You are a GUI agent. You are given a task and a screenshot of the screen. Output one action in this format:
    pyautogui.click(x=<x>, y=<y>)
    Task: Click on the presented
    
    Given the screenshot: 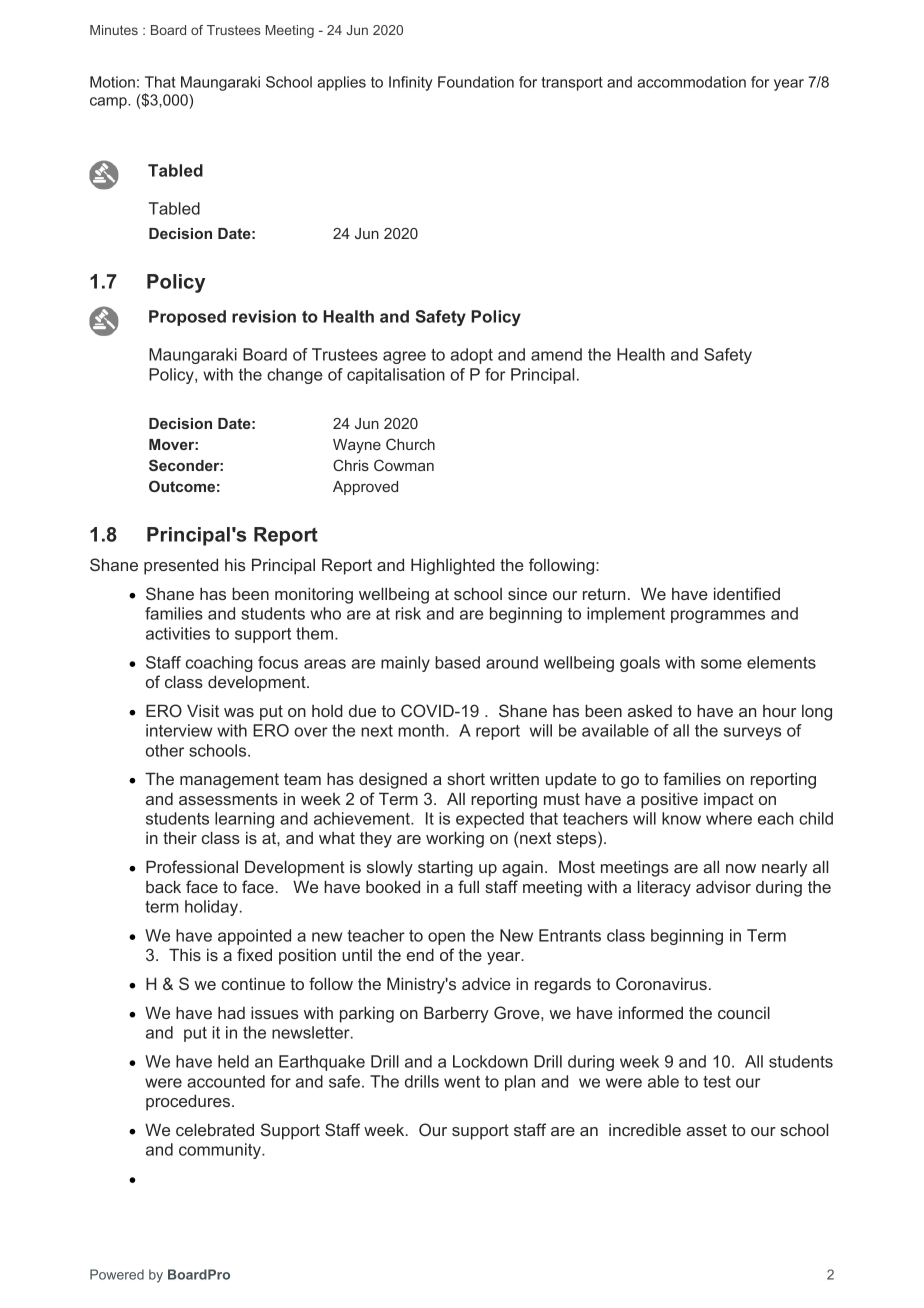 What is the action you would take?
    pyautogui.click(x=181, y=566)
